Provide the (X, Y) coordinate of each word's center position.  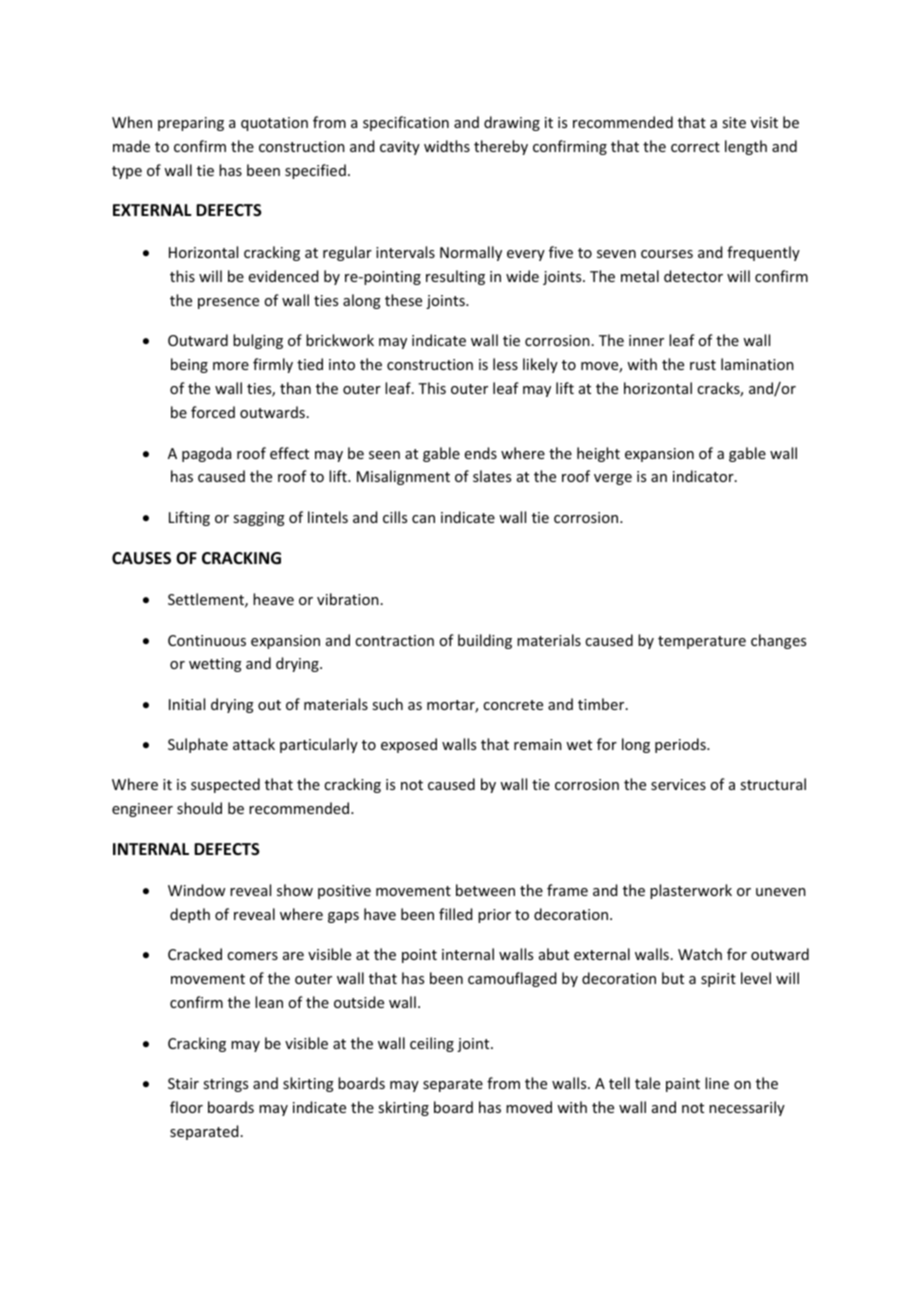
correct (695, 147)
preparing (191, 124)
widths (447, 146)
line (717, 1083)
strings (225, 1085)
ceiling (432, 1044)
